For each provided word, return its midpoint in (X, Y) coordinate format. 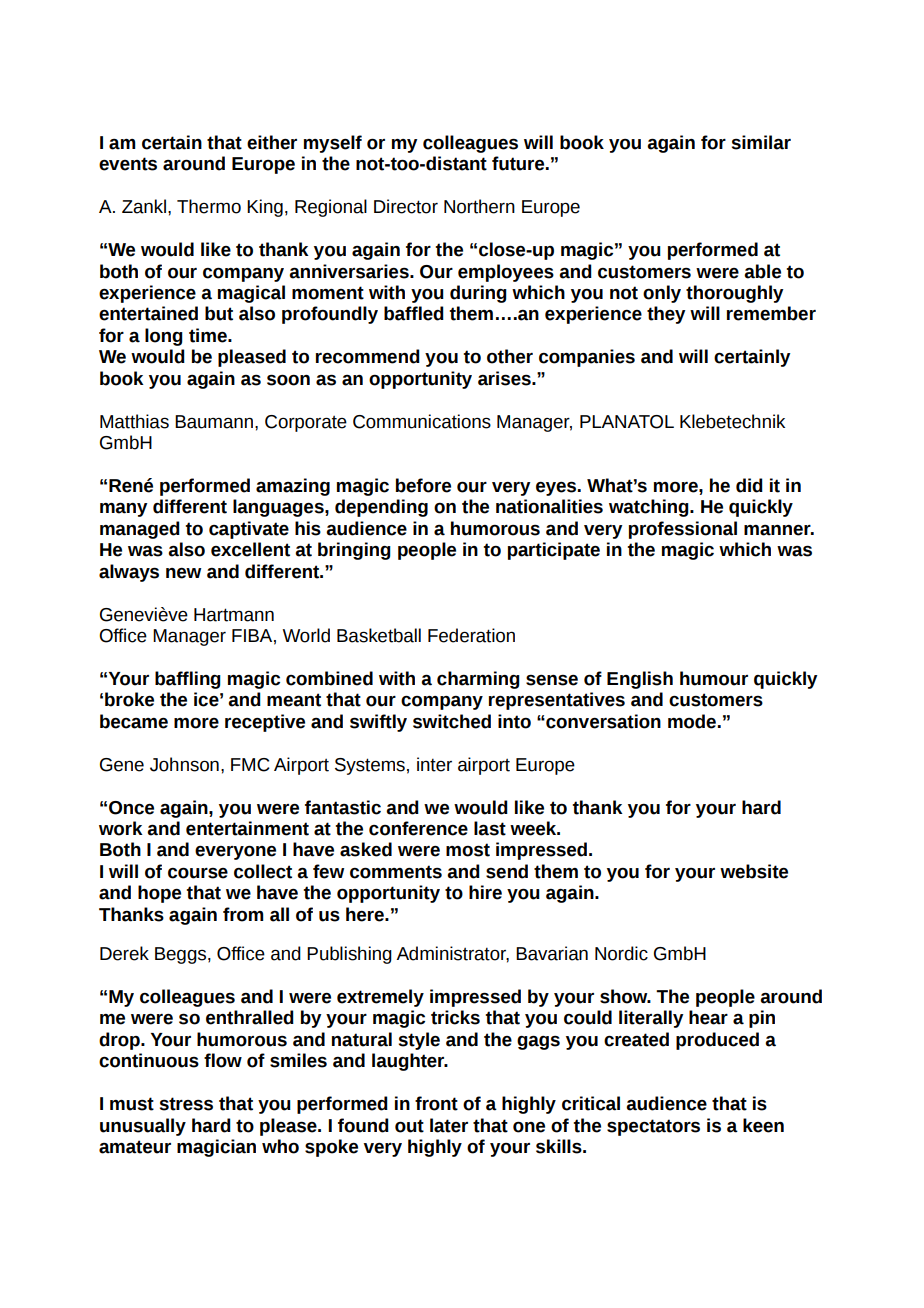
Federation (471, 635)
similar (761, 142)
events (128, 164)
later (449, 1125)
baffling (188, 680)
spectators (653, 1127)
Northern (479, 206)
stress (186, 1104)
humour (714, 678)
